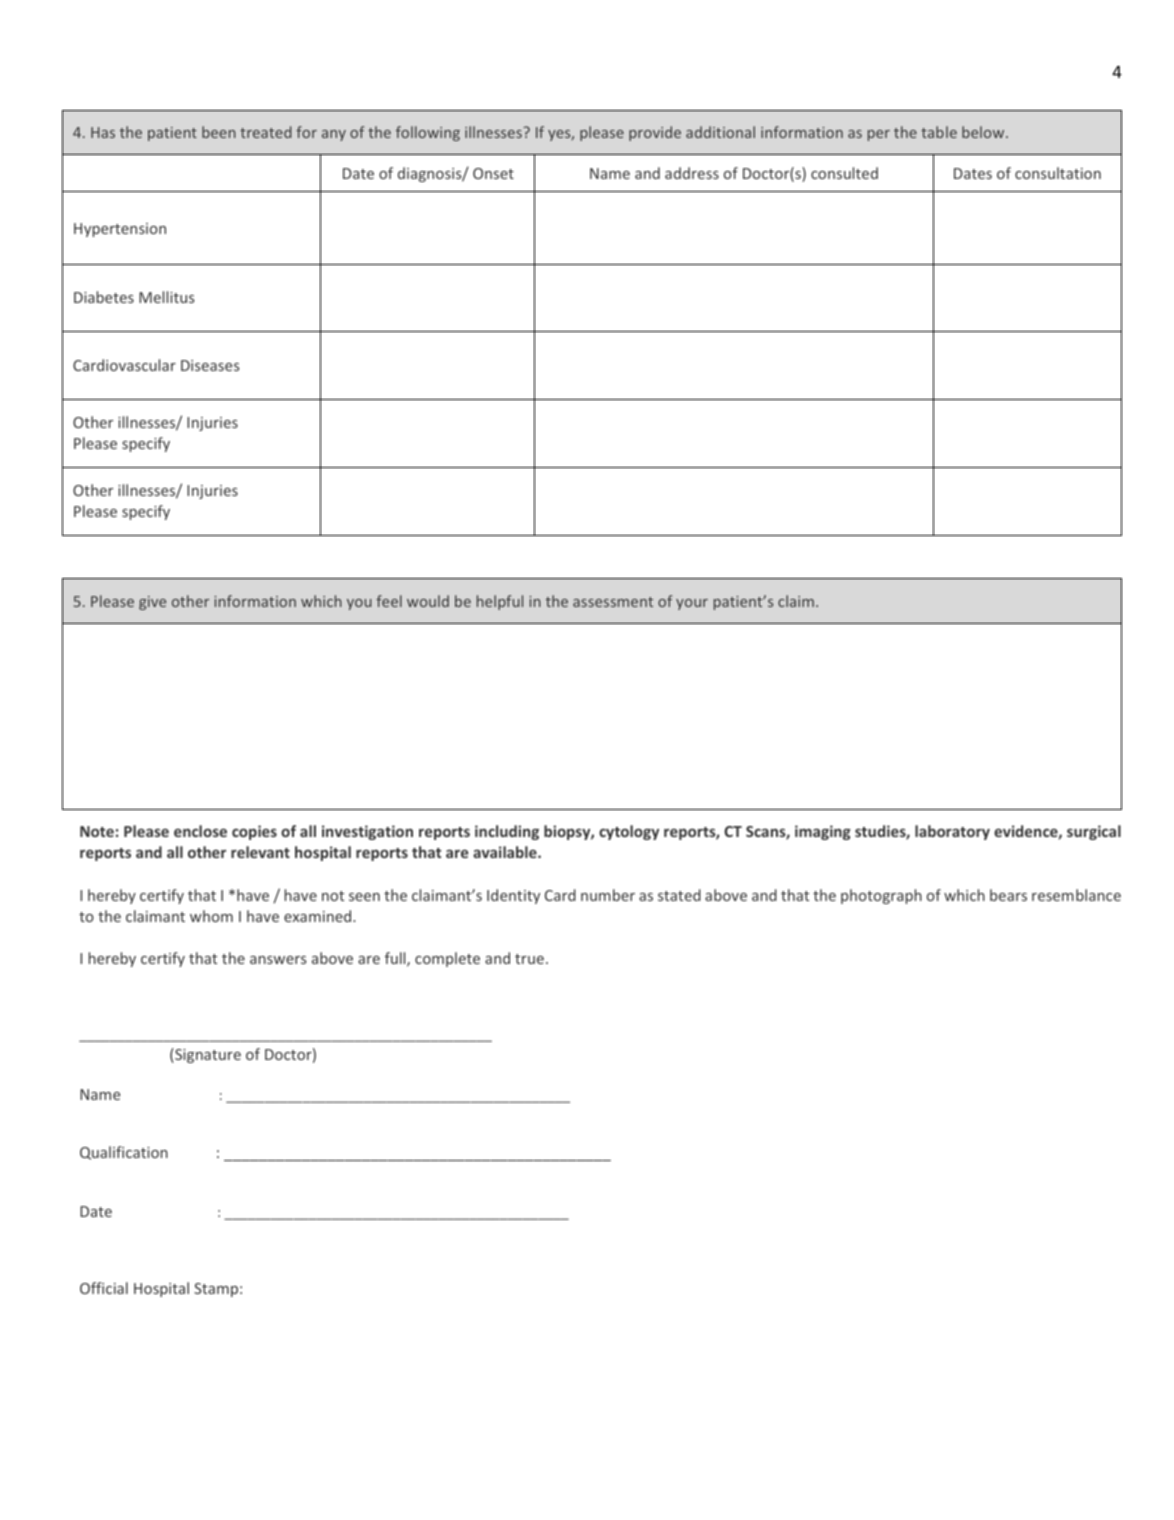 The height and width of the image is (1520, 1174). What do you see at coordinates (984, 132) in the image?
I see `below` at bounding box center [984, 132].
